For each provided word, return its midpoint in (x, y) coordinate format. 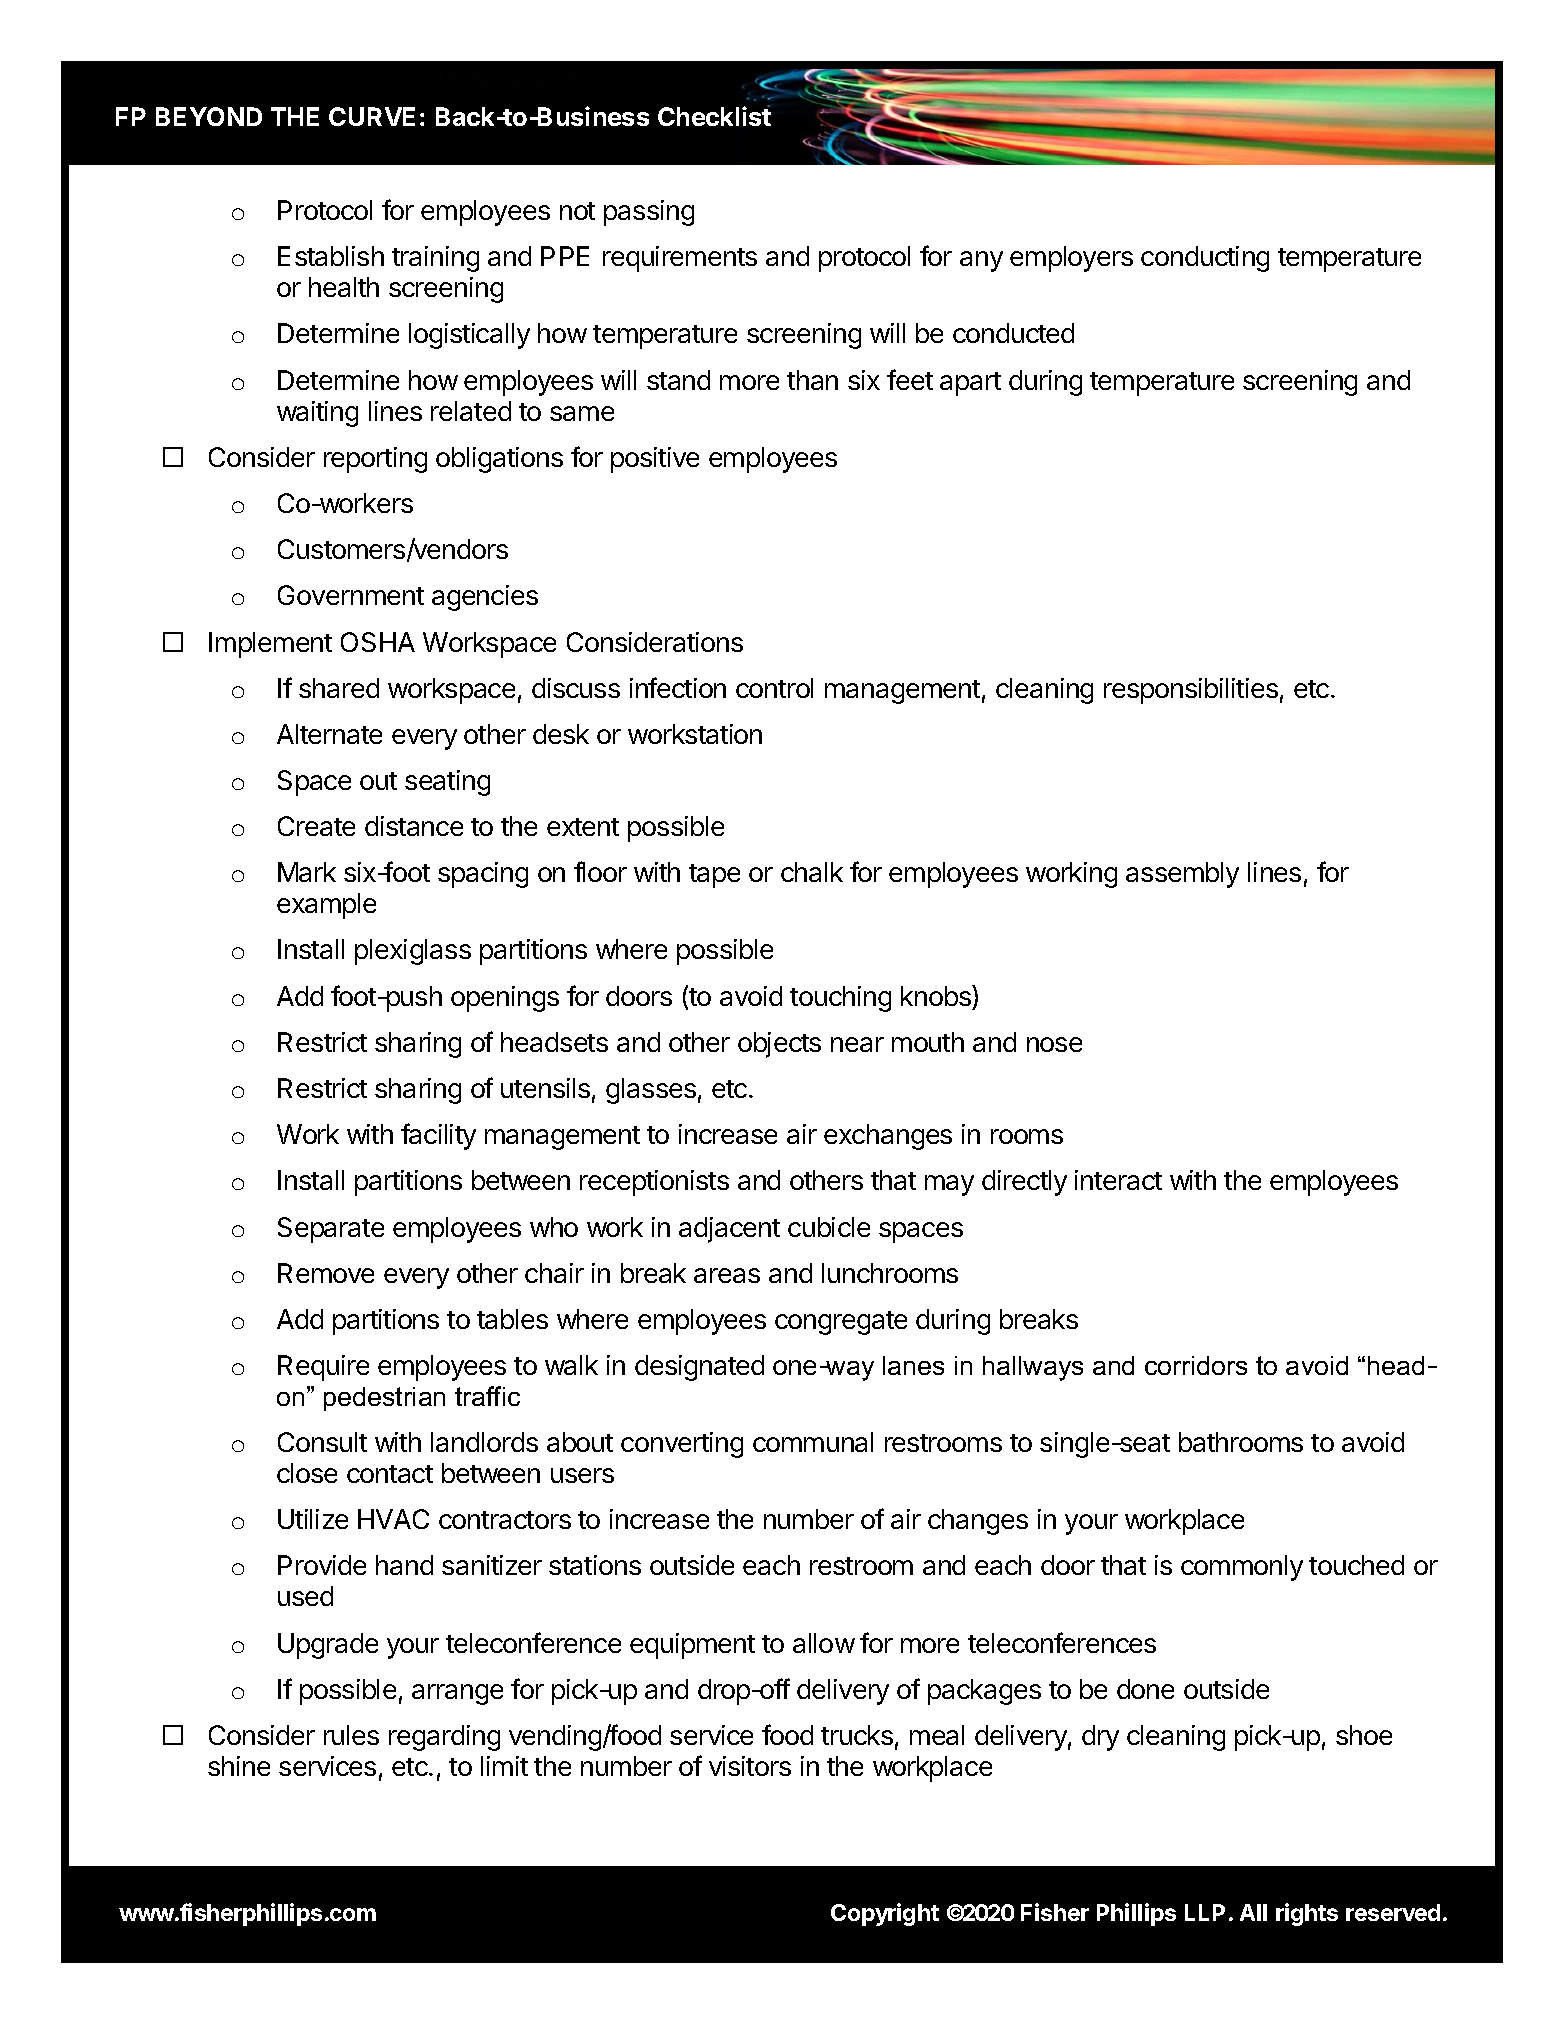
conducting (1205, 259)
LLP (1205, 1912)
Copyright (885, 1914)
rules (351, 1735)
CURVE (372, 116)
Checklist (714, 115)
